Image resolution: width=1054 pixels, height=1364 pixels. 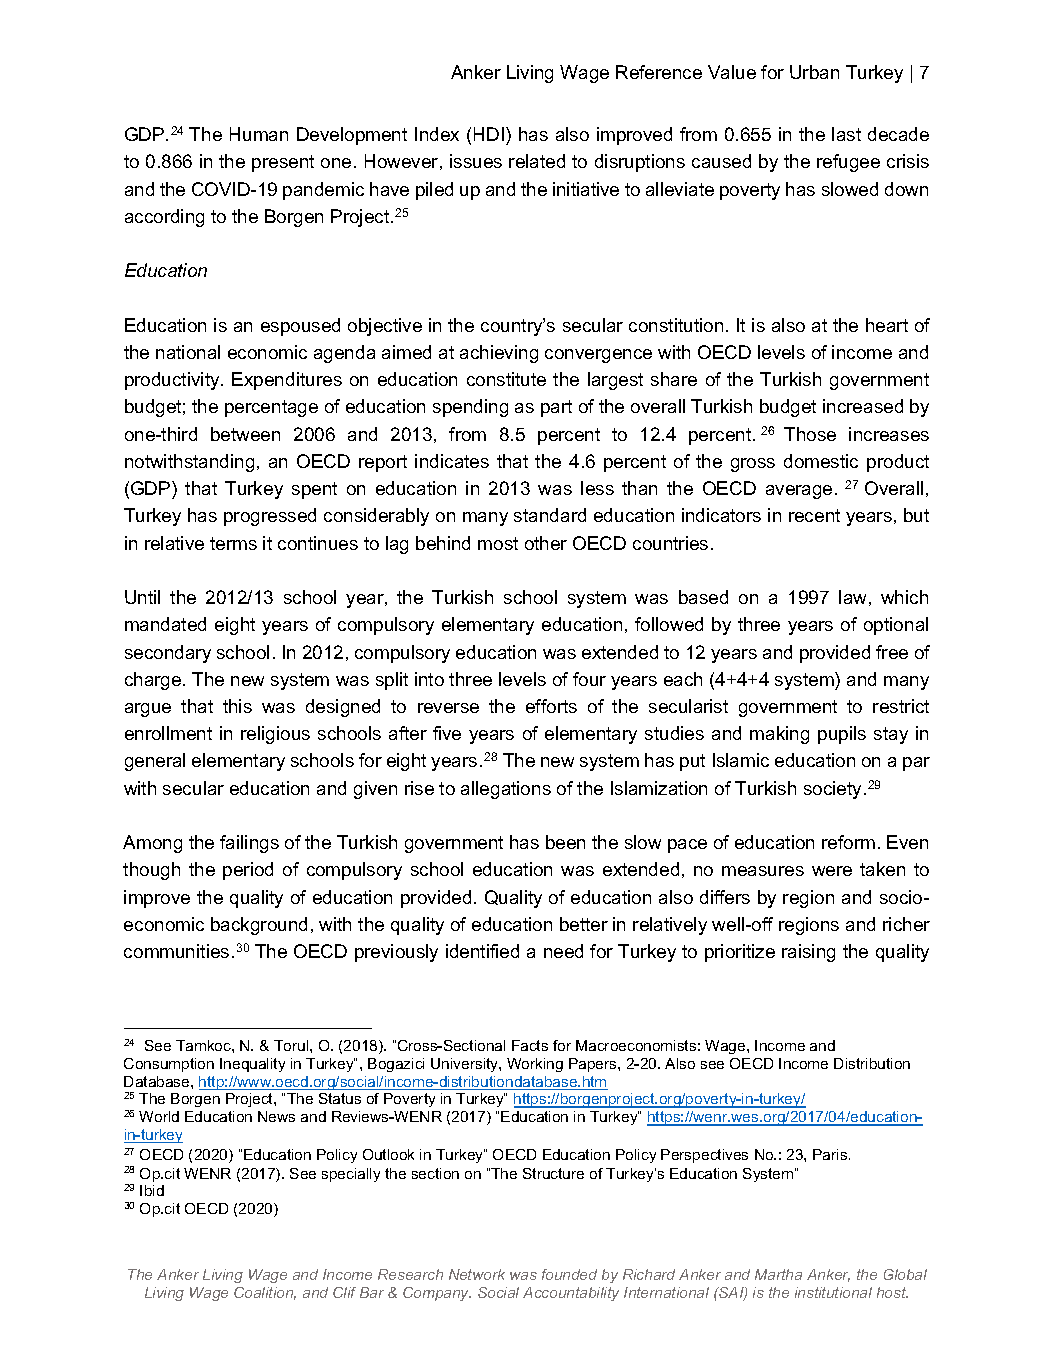 What do you see at coordinates (249, 844) in the screenshot?
I see `failings` at bounding box center [249, 844].
